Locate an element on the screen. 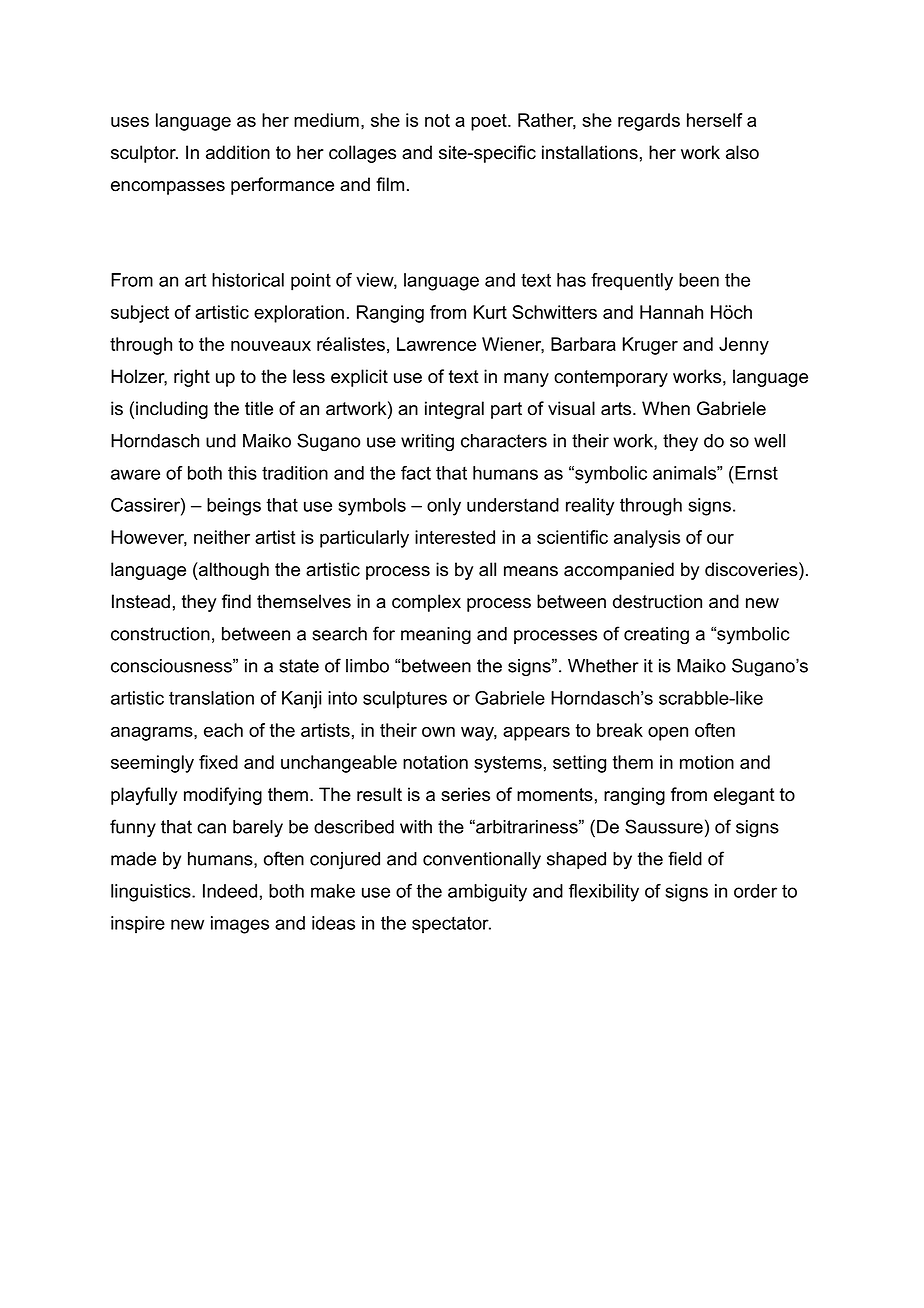 The height and width of the screenshot is (1308, 924). creating is located at coordinates (656, 636).
